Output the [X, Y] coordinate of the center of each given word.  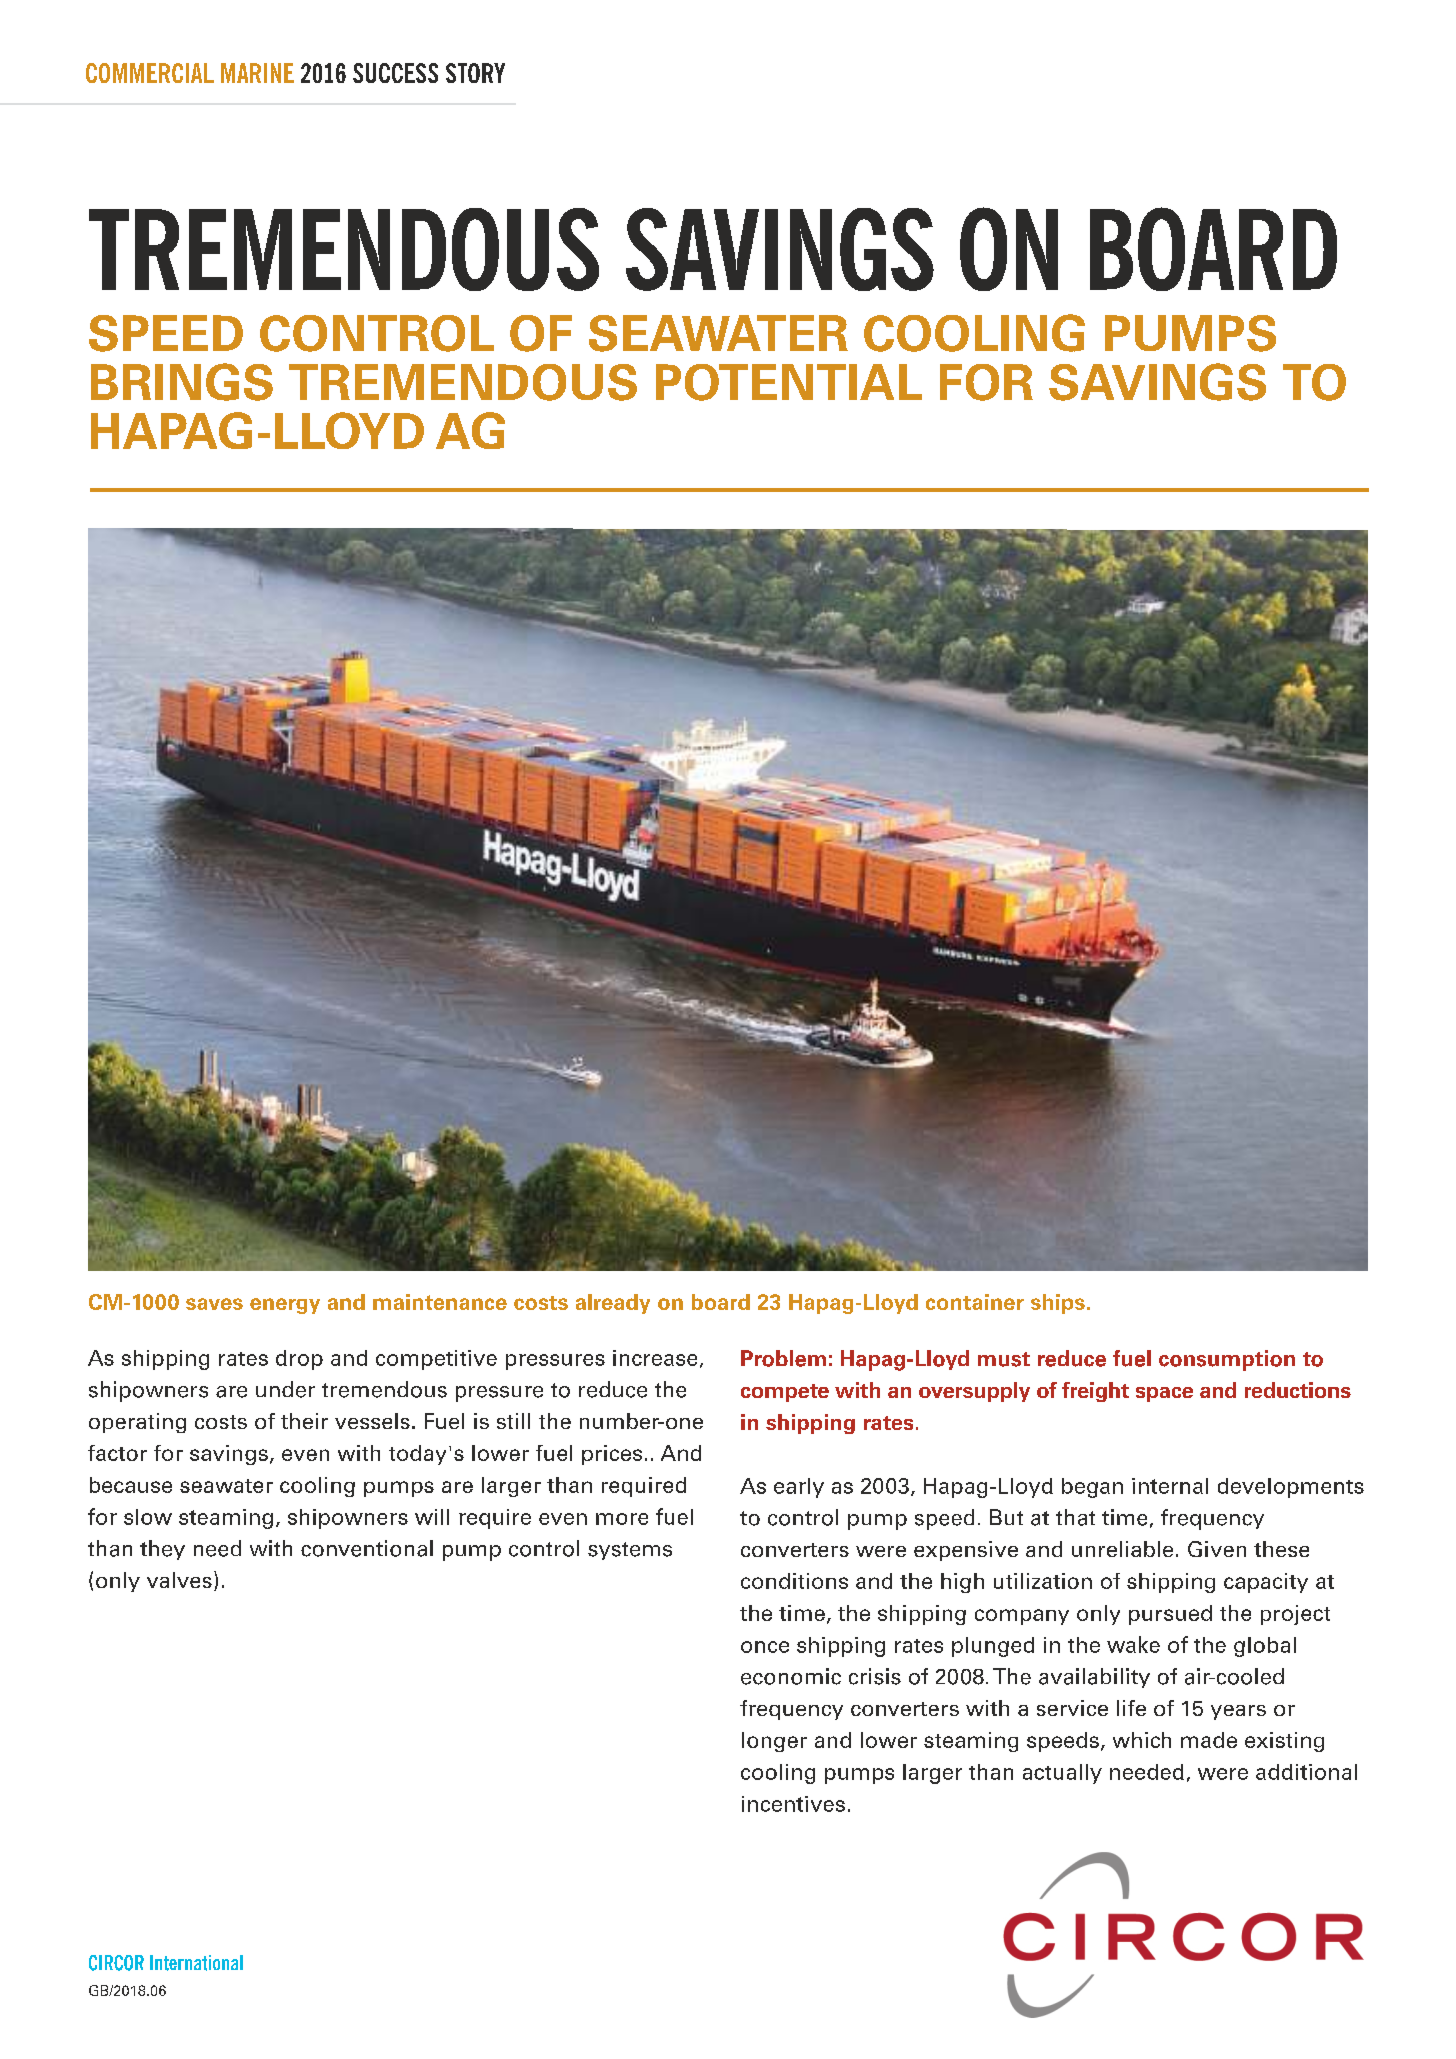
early [799, 1488]
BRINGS [182, 382]
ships [1058, 1304]
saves [214, 1304]
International [196, 1963]
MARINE [257, 73]
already [613, 1304]
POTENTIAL [789, 382]
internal [1170, 1486]
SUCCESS [395, 73]
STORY [475, 73]
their [304, 1421]
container [975, 1302]
